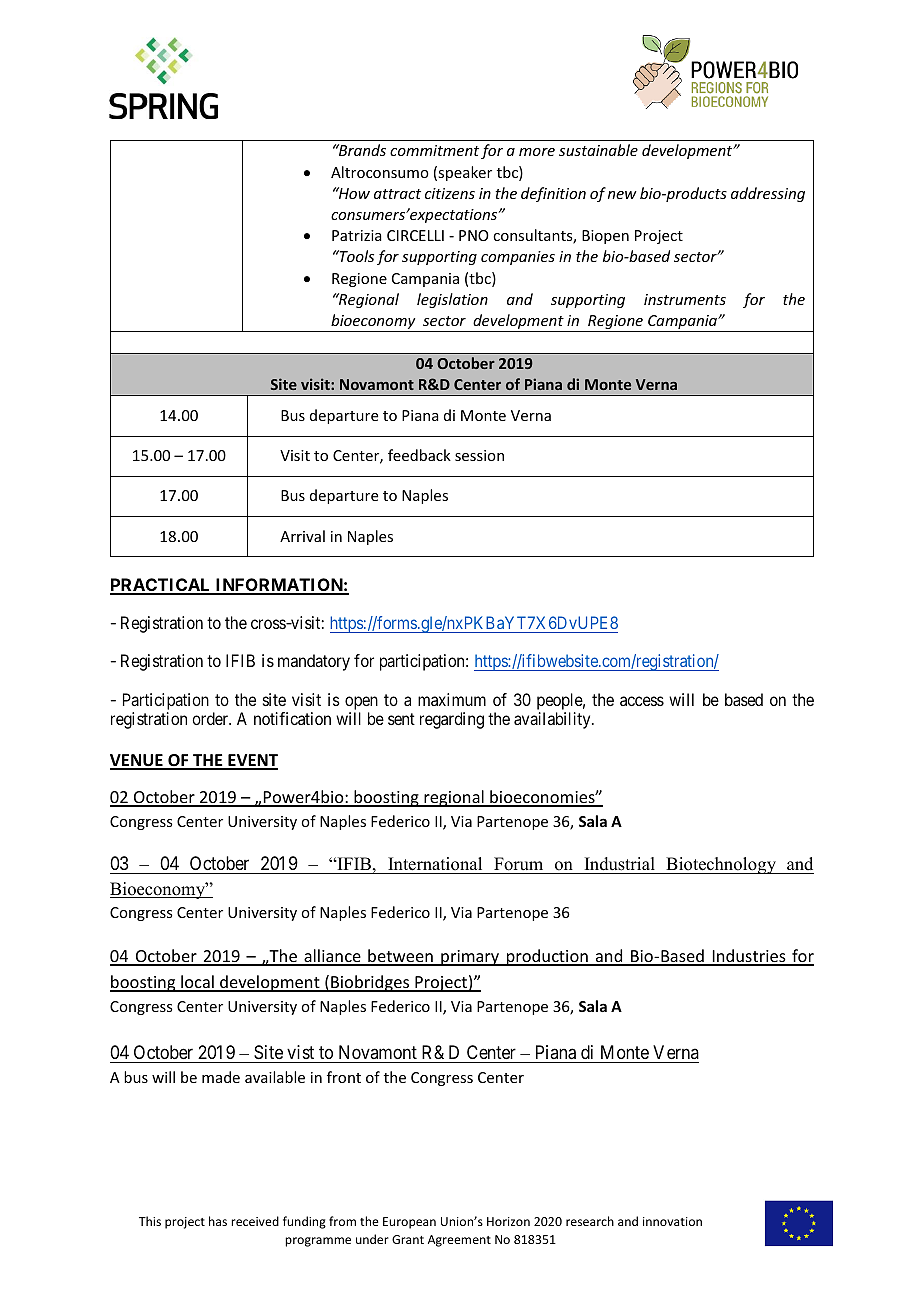 The height and width of the page is (1308, 924). Describe the element at coordinates (218, 1221) in the page. I see `has` at that location.
